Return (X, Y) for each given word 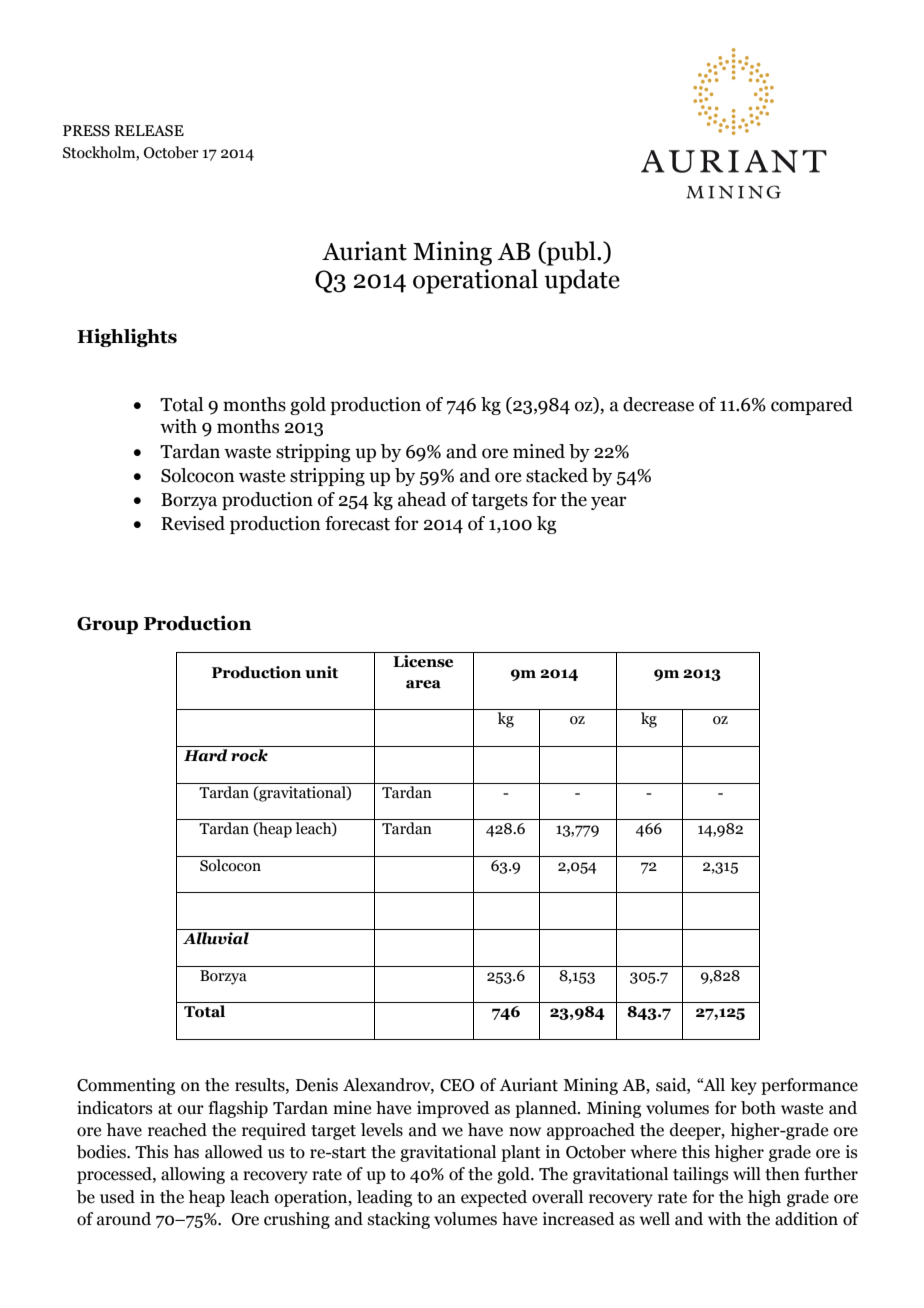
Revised (193, 523)
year (609, 503)
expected (494, 1198)
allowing (193, 1175)
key (743, 1086)
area (423, 684)
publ (571, 253)
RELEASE (149, 131)
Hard (205, 755)
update (582, 281)
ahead (422, 499)
